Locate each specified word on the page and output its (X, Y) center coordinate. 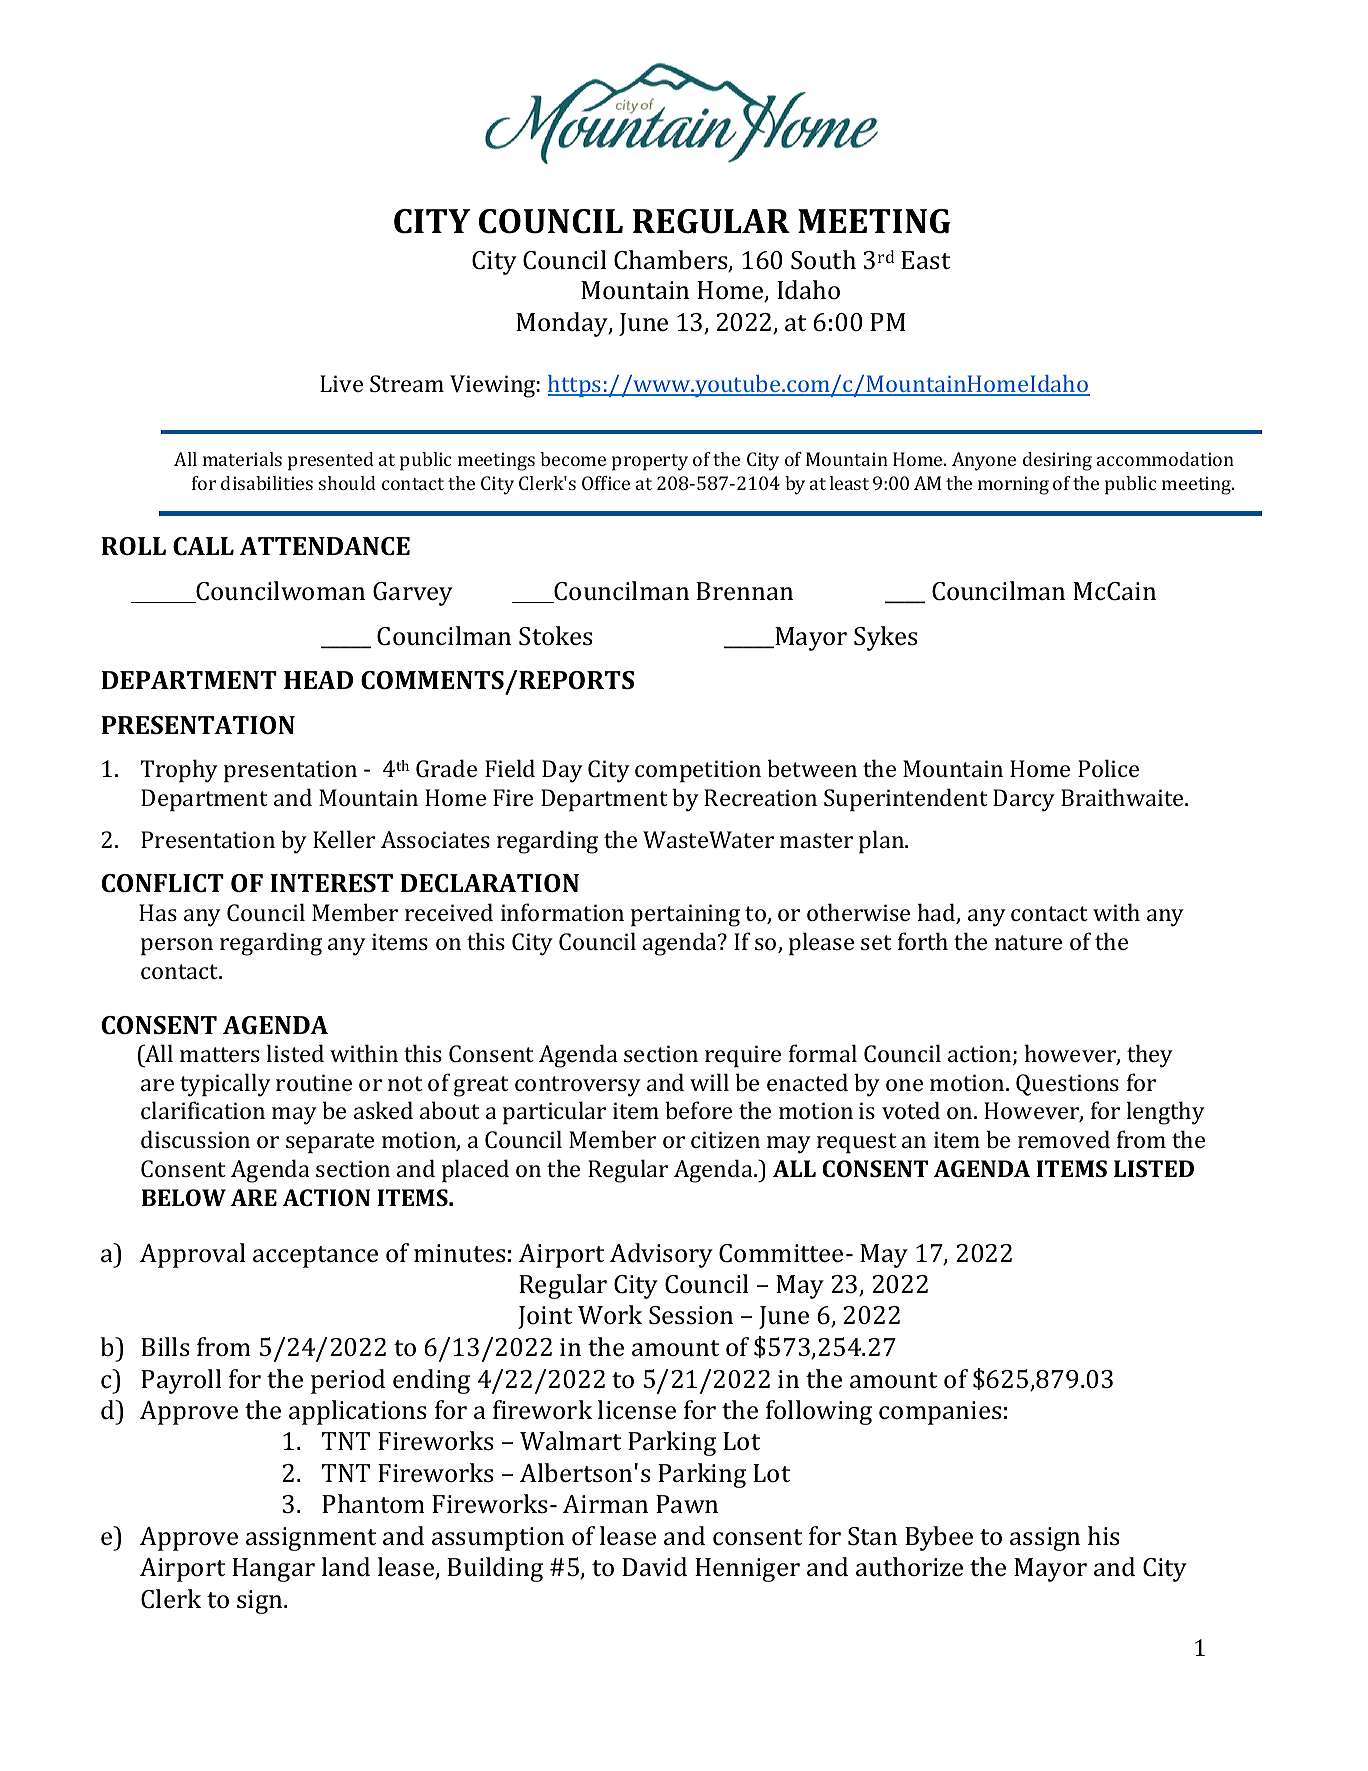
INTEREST (331, 883)
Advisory (661, 1255)
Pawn (687, 1504)
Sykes (885, 638)
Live (341, 383)
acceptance (315, 1257)
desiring (1057, 461)
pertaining (685, 915)
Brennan (744, 591)
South (823, 260)
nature (1028, 942)
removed (1064, 1139)
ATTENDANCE (325, 546)
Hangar (273, 1570)
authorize (909, 1567)
